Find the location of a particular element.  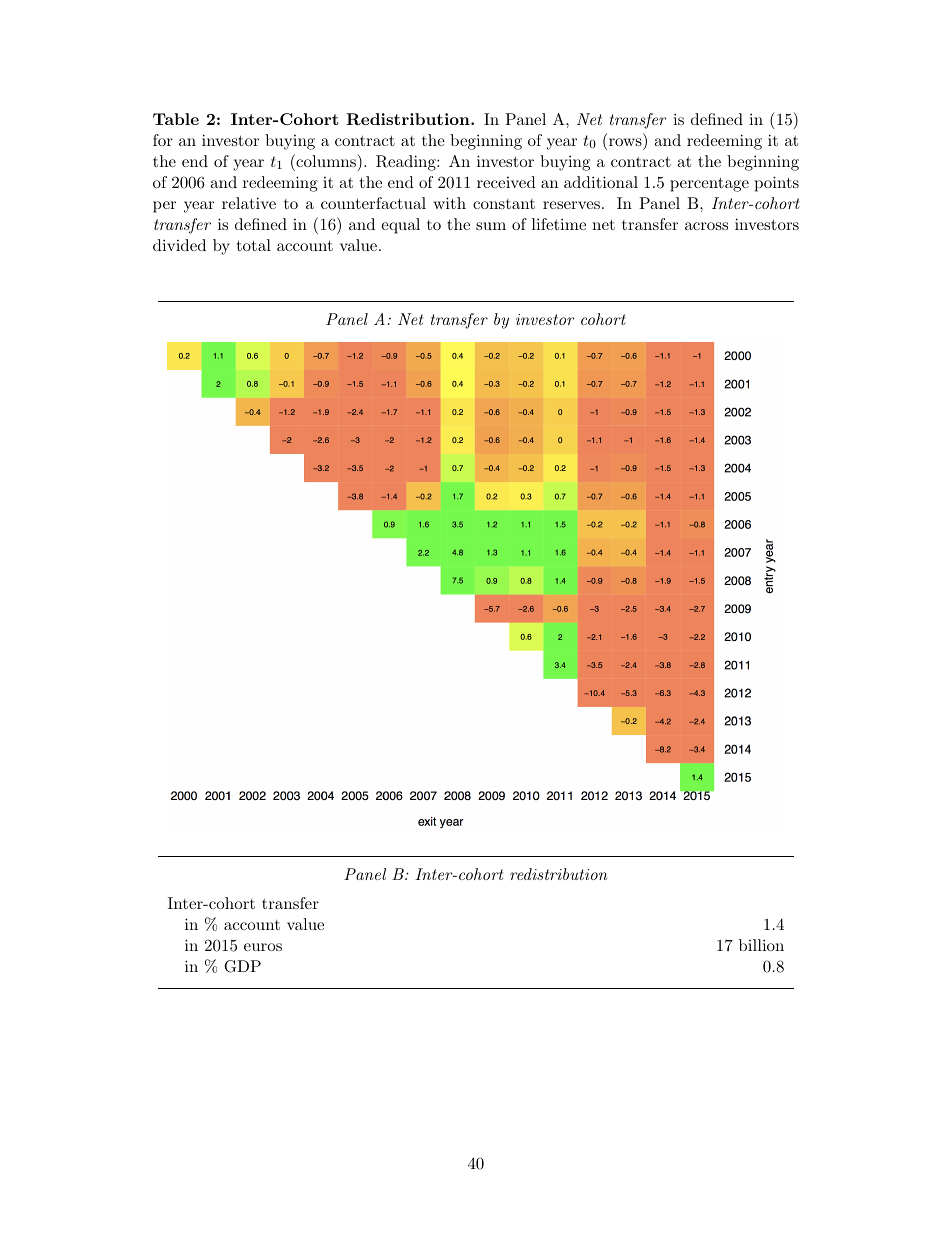

sum is located at coordinates (491, 226).
